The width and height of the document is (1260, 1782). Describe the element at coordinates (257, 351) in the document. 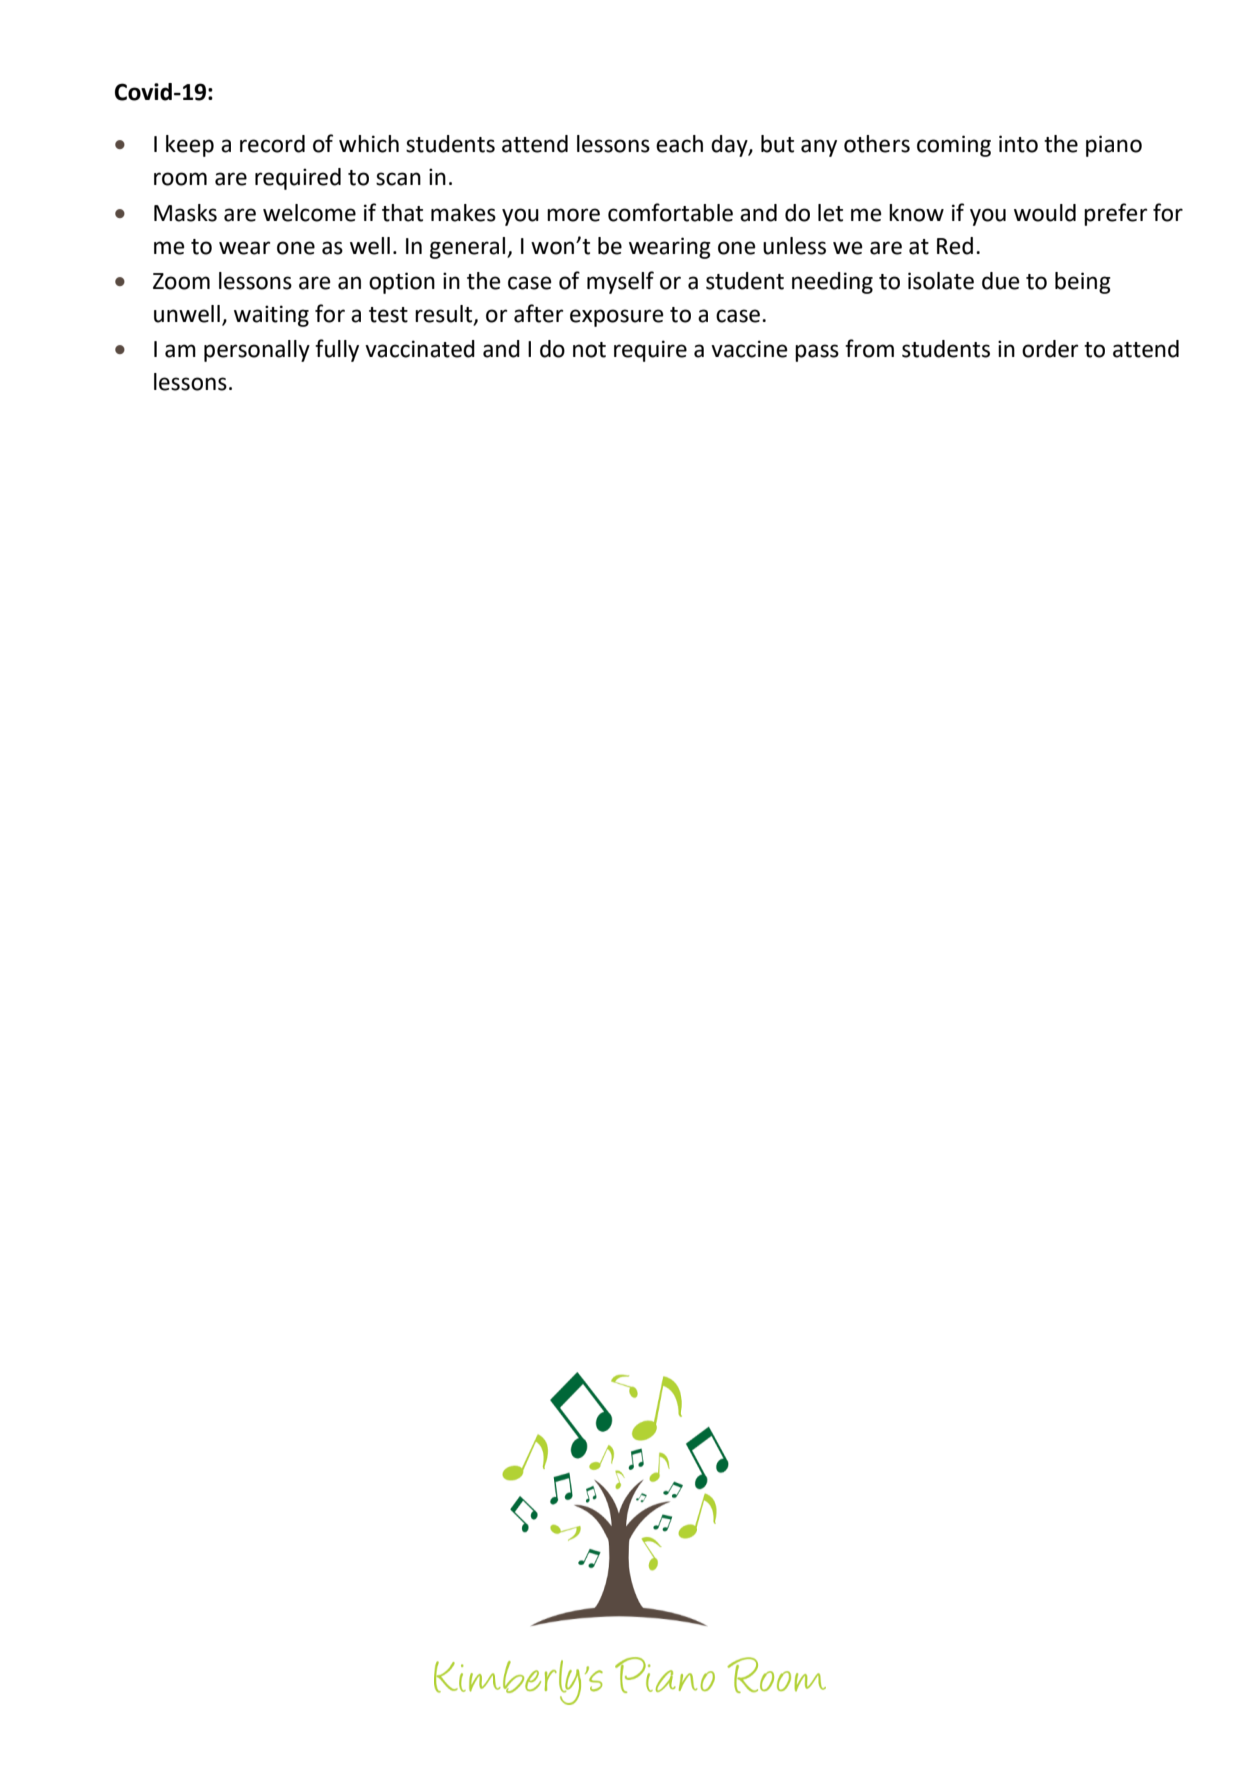

I see `personally` at that location.
